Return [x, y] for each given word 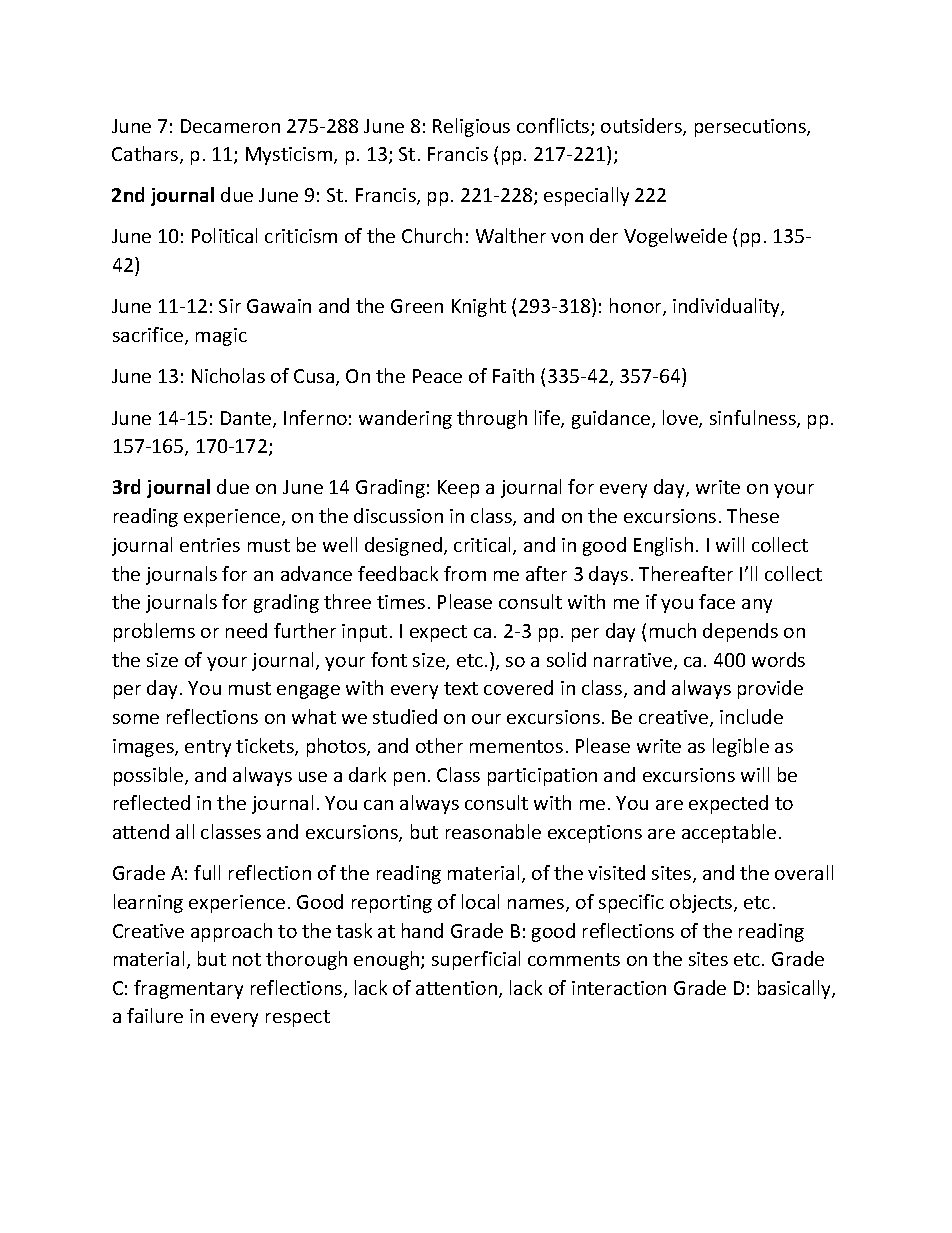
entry [208, 748]
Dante [247, 419]
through [492, 419]
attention [456, 988]
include [751, 716]
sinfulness [754, 419]
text [461, 688]
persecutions [751, 128]
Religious [471, 127]
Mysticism [290, 156]
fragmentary [188, 989]
